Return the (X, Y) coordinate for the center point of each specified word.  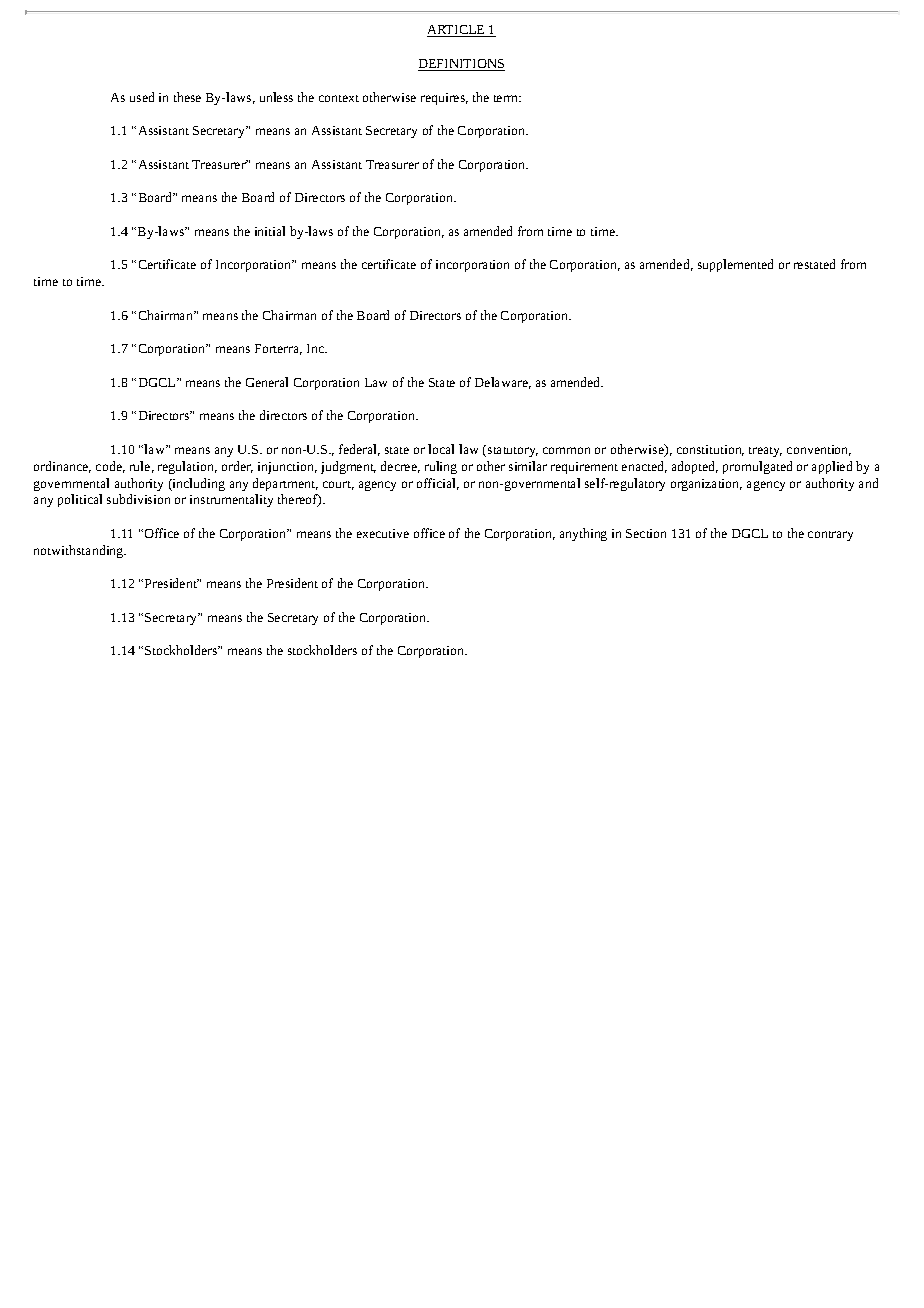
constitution (710, 450)
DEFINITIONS (461, 65)
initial (270, 231)
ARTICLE (457, 31)
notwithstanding (80, 551)
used (142, 97)
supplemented (735, 265)
